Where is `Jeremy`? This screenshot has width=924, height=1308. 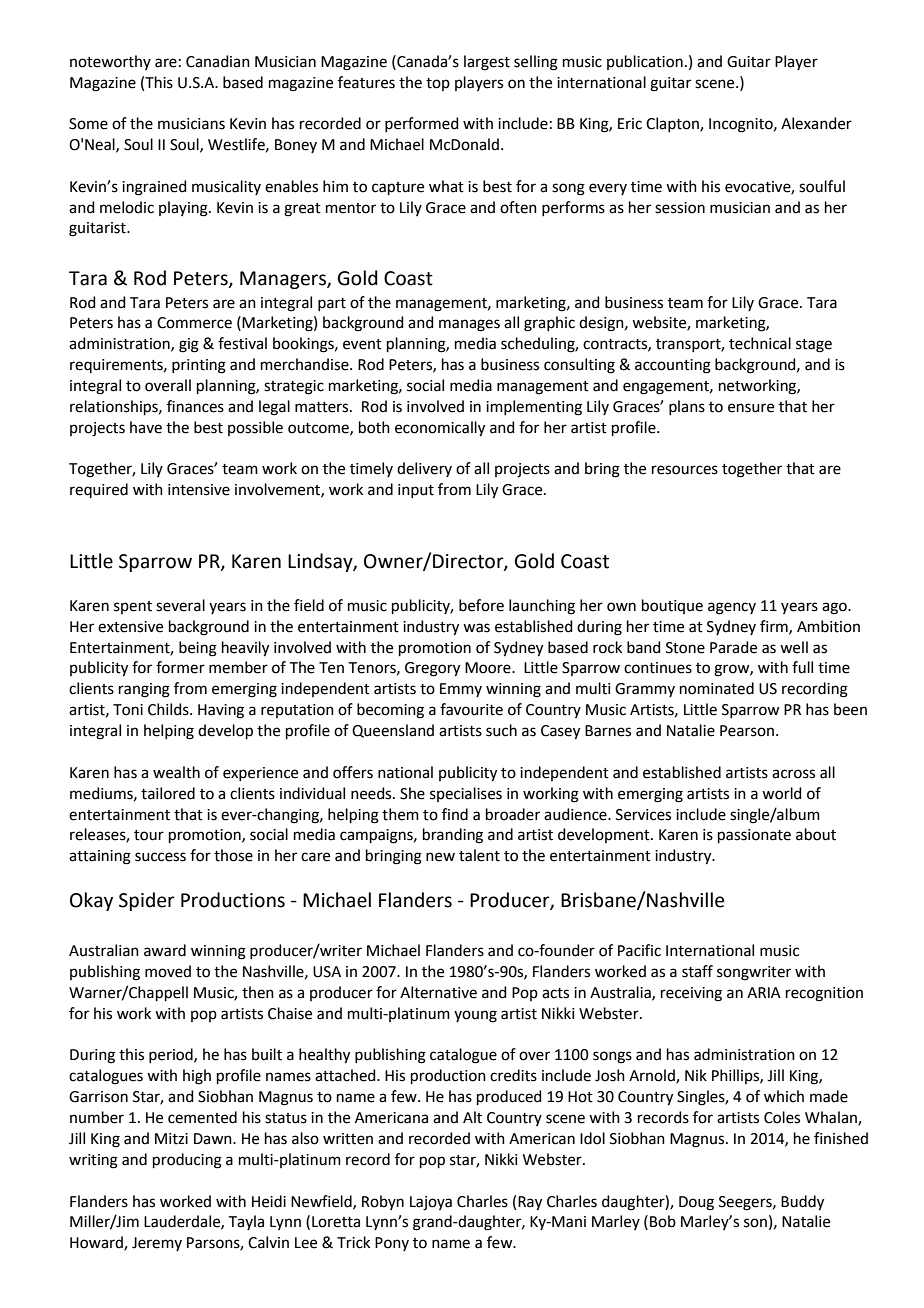
Jeremy is located at coordinates (157, 1244).
